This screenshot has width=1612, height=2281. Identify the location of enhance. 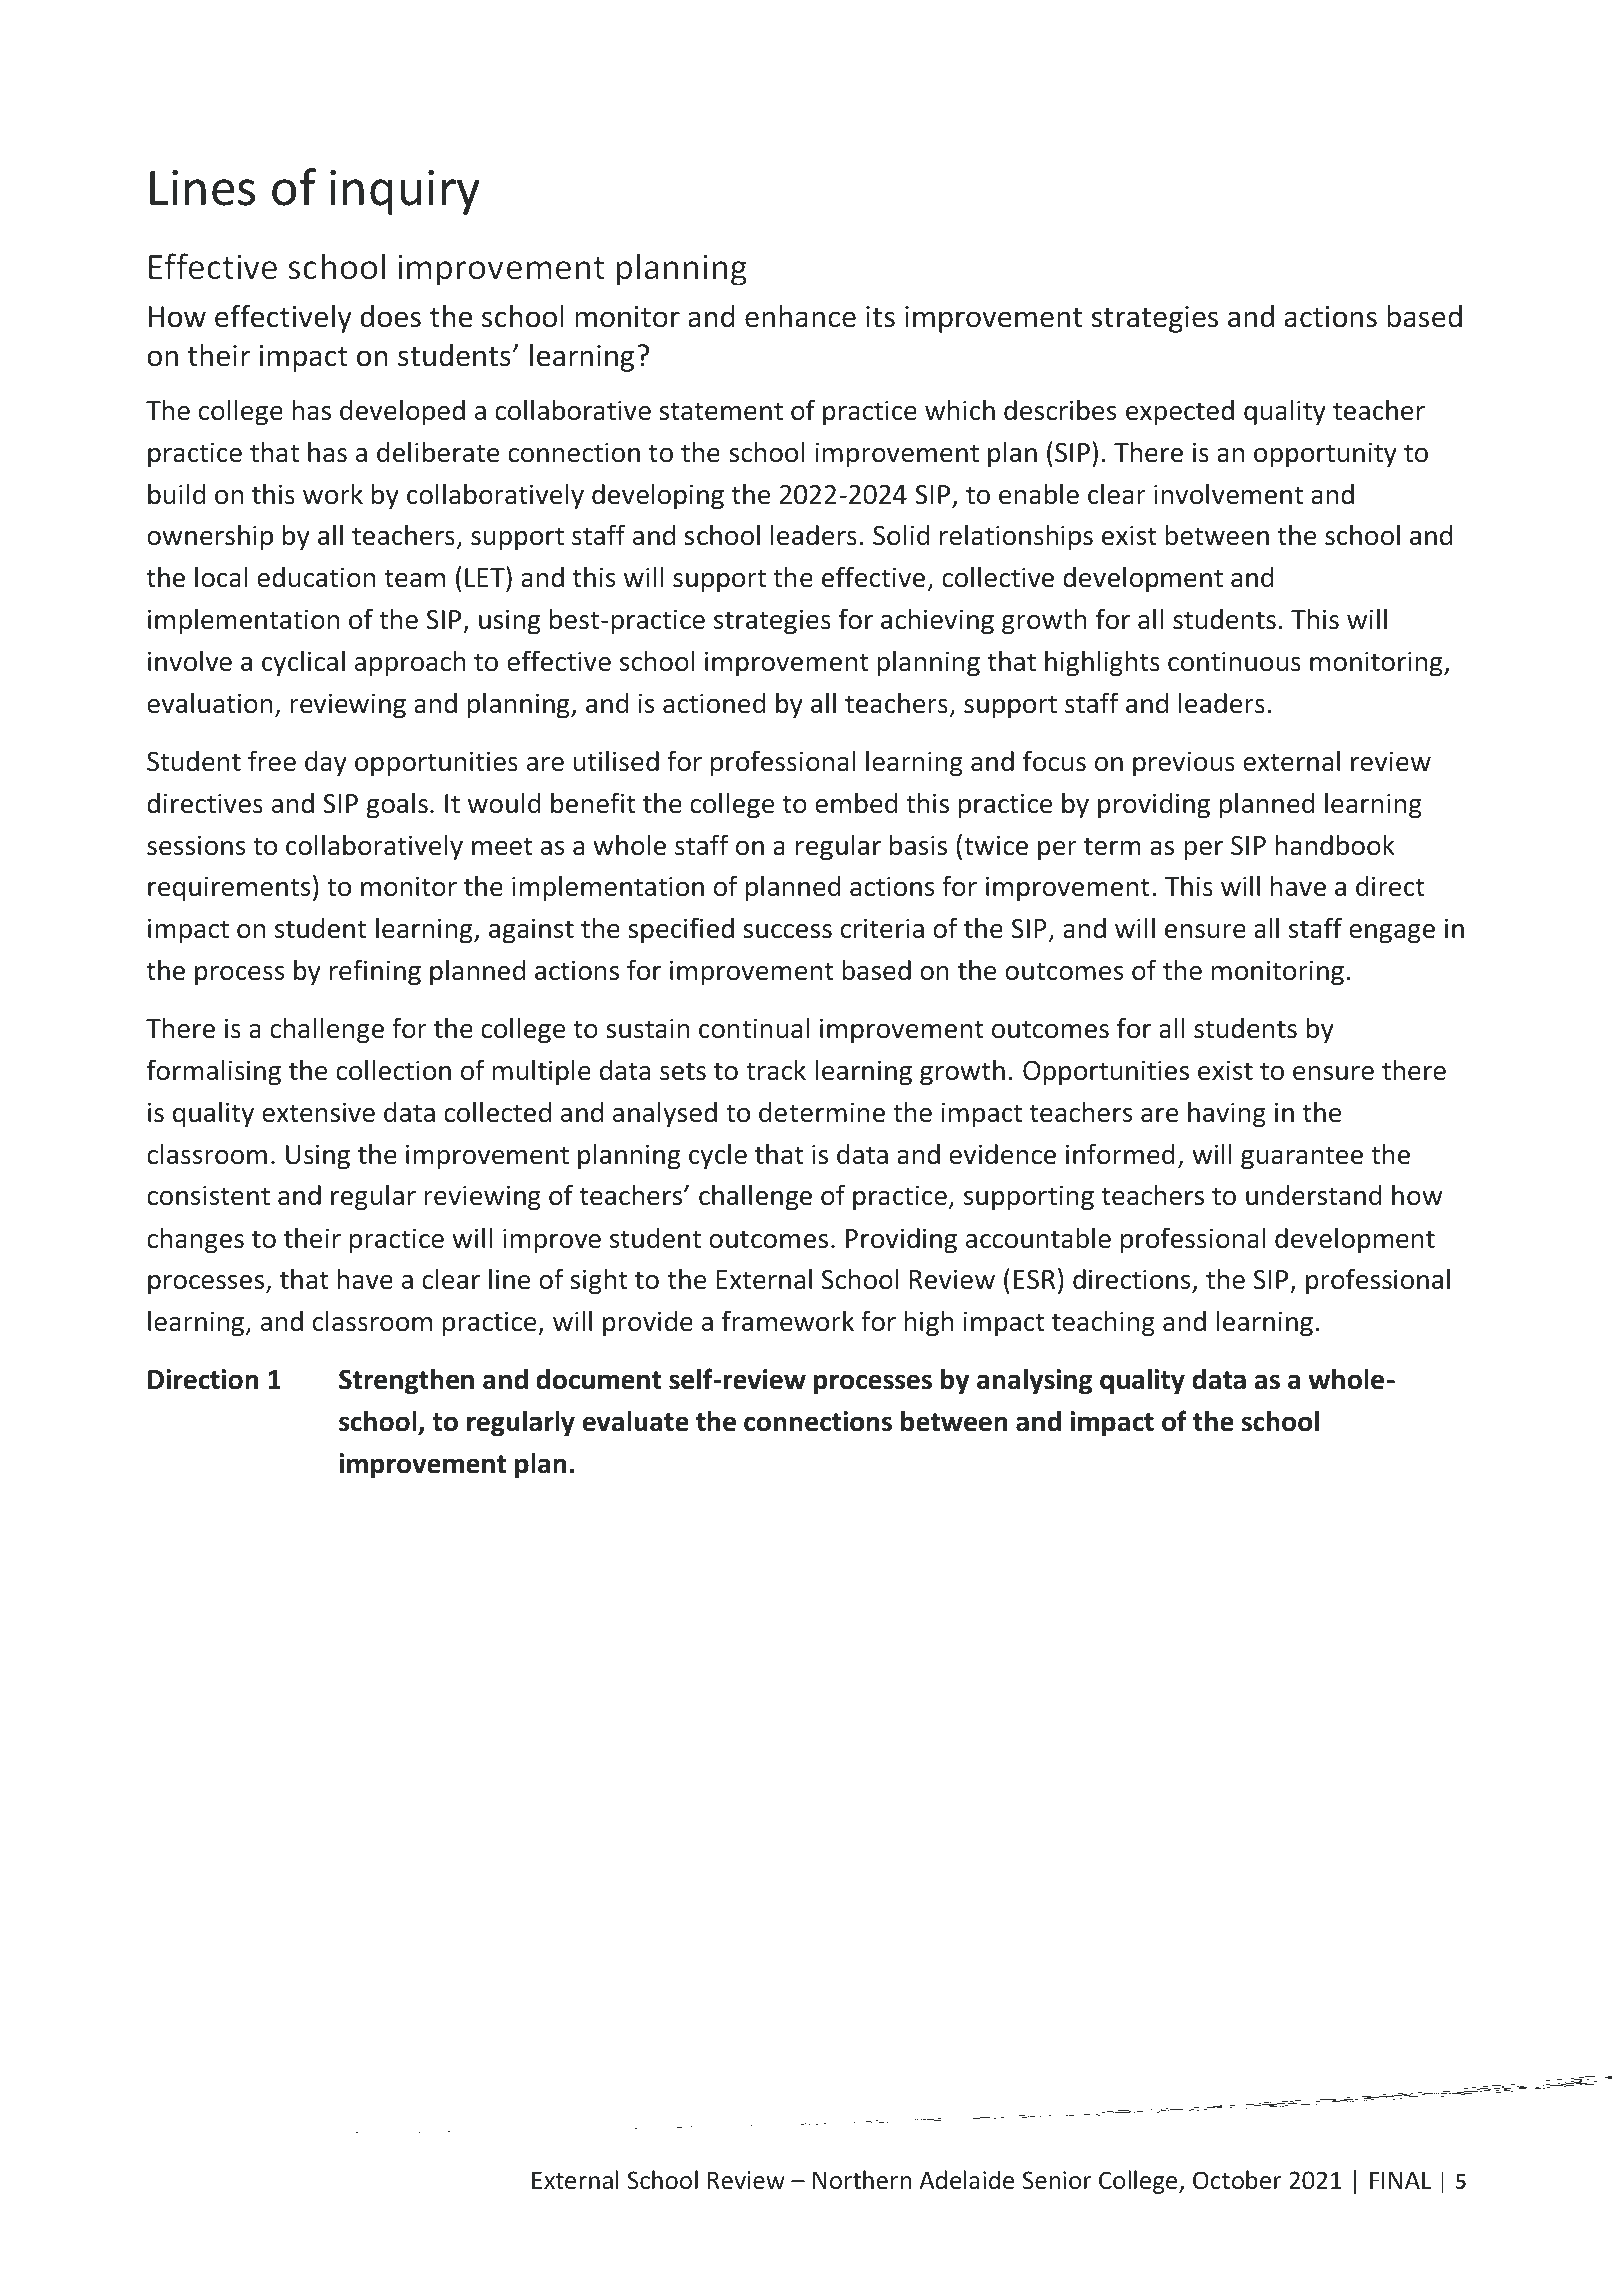
(800, 316).
